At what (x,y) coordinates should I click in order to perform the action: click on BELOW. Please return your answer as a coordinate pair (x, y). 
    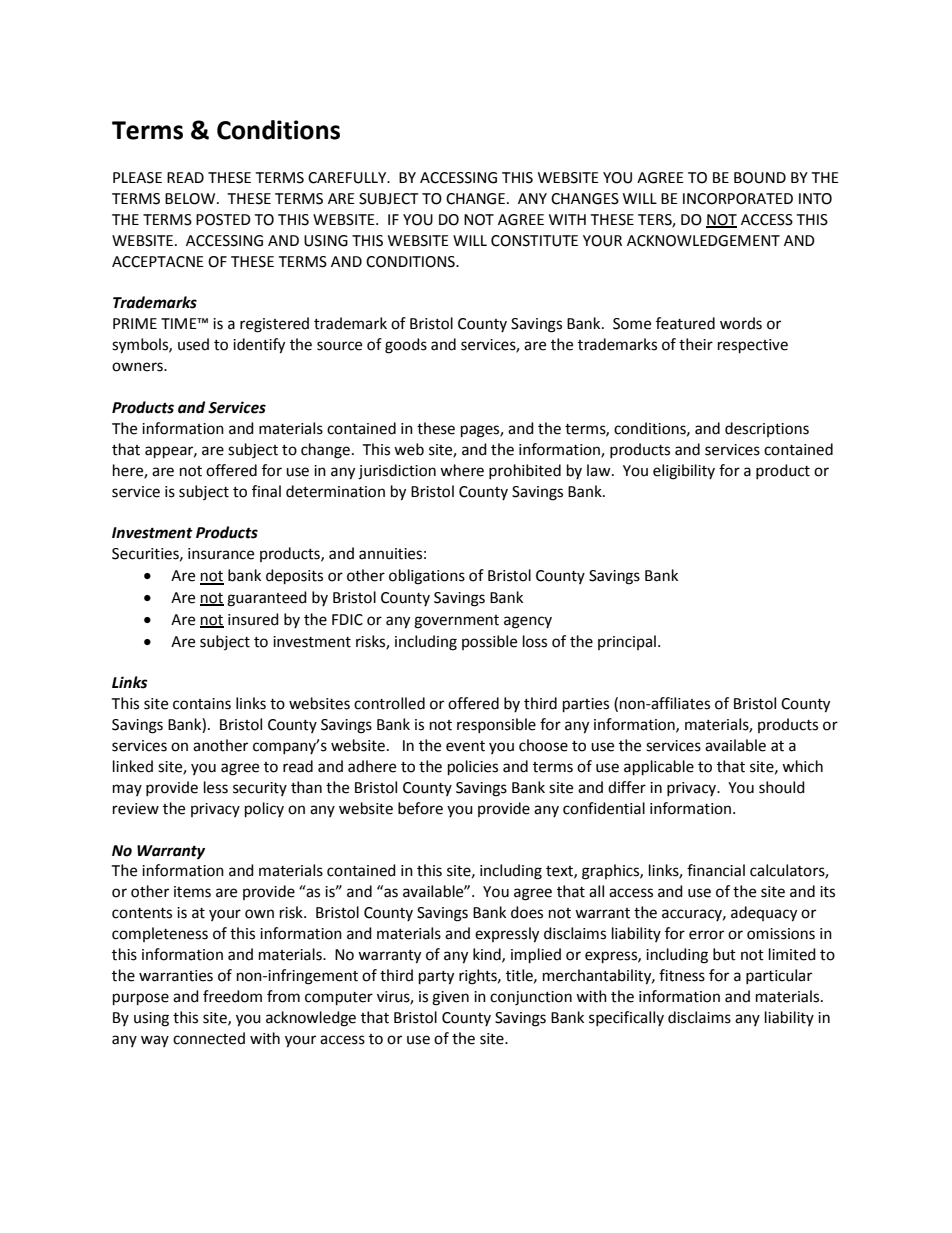
    Looking at the image, I should click on (191, 199).
